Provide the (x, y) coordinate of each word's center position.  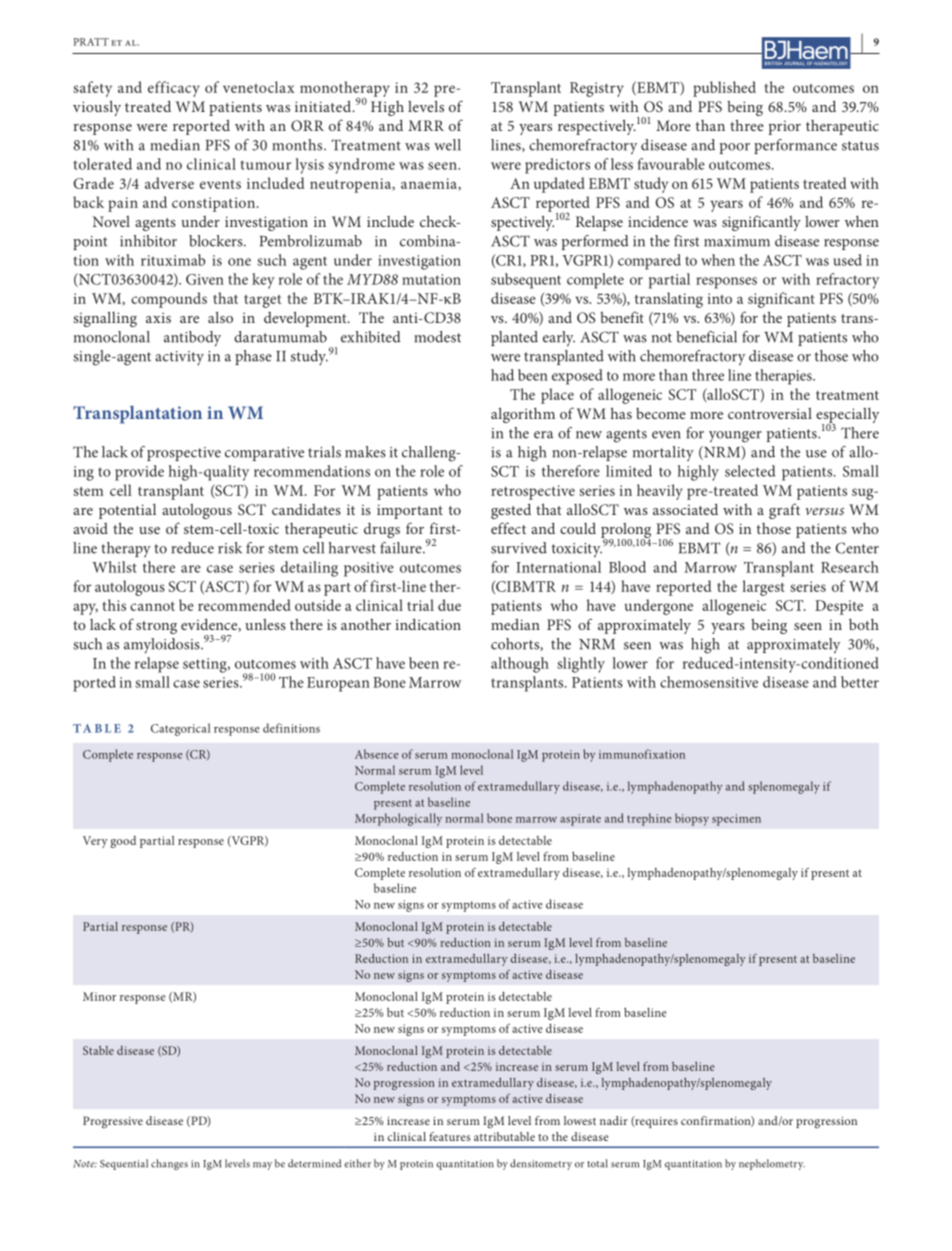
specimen (736, 820)
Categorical (181, 729)
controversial (770, 413)
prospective (184, 454)
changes (169, 1164)
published (724, 89)
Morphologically (398, 819)
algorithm (523, 415)
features (450, 1136)
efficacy (174, 89)
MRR (426, 125)
